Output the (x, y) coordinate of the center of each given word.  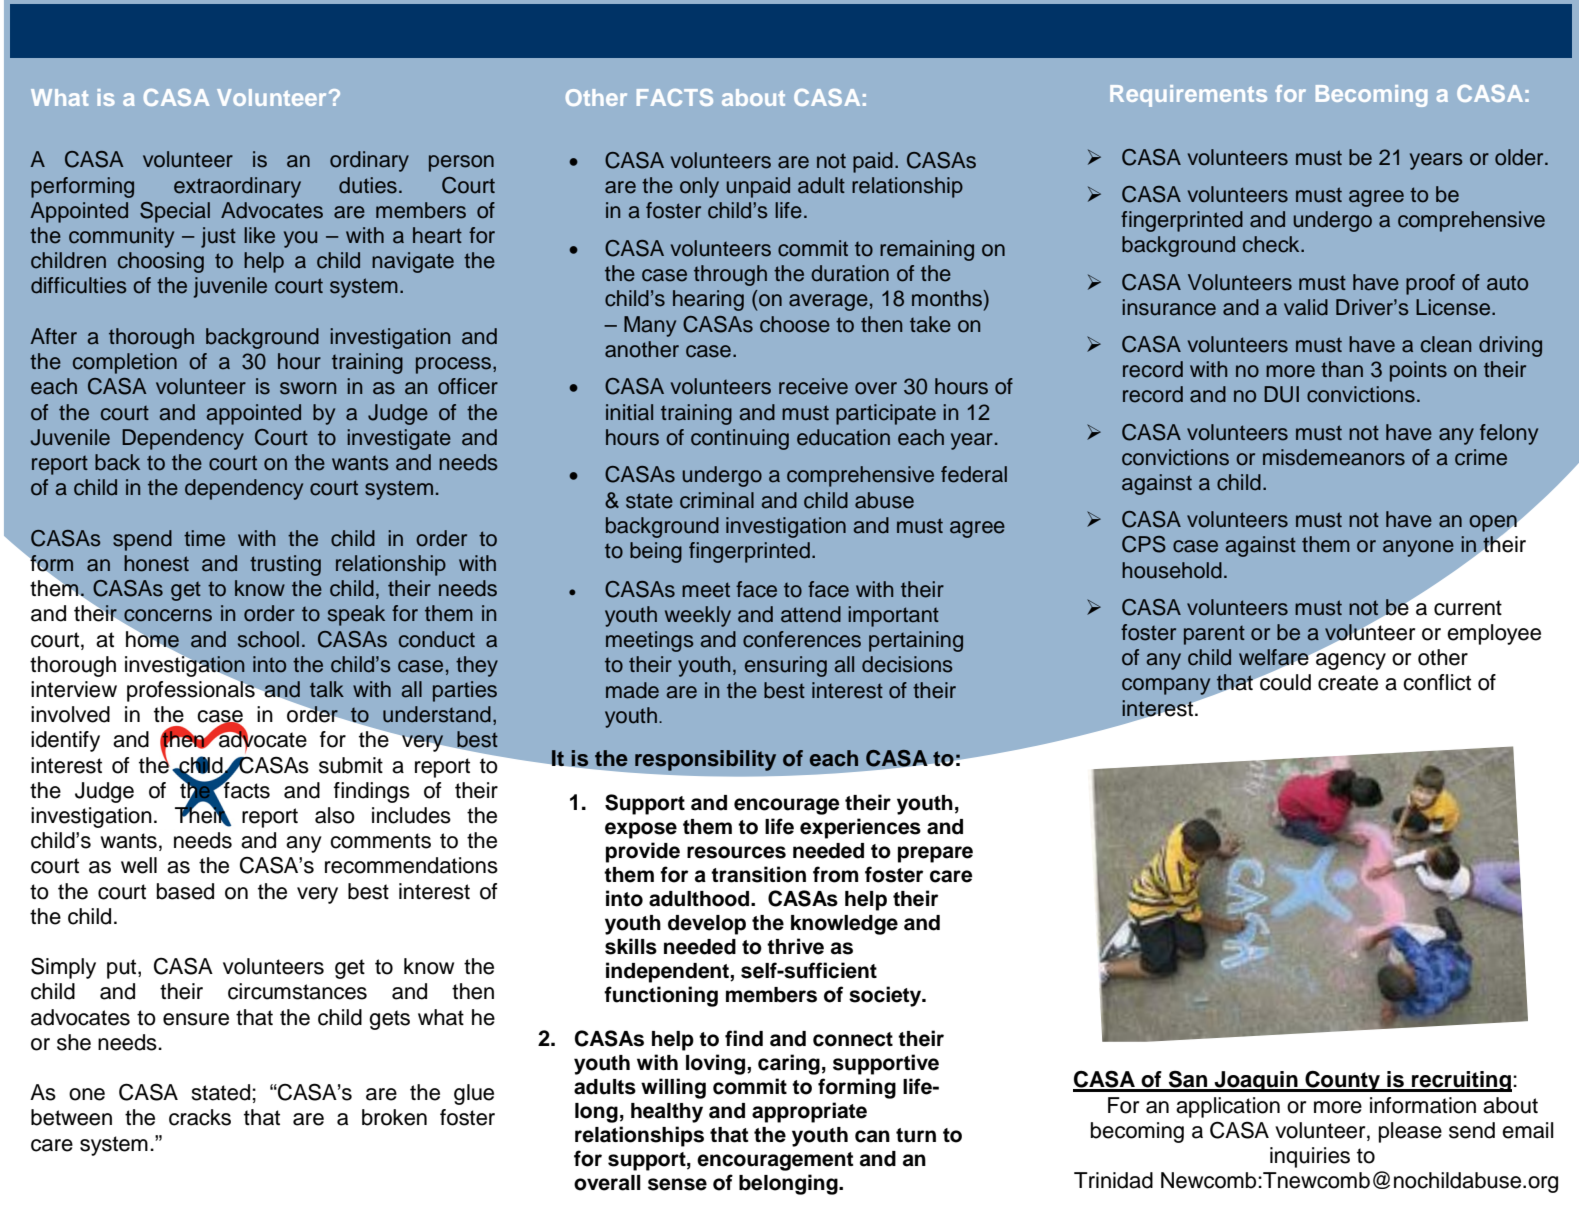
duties (368, 185)
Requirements (1188, 96)
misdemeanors (1334, 457)
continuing (740, 439)
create (1348, 683)
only (699, 187)
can (872, 1136)
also (335, 815)
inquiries (1310, 1157)
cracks (200, 1117)
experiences (860, 828)
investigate (399, 439)
